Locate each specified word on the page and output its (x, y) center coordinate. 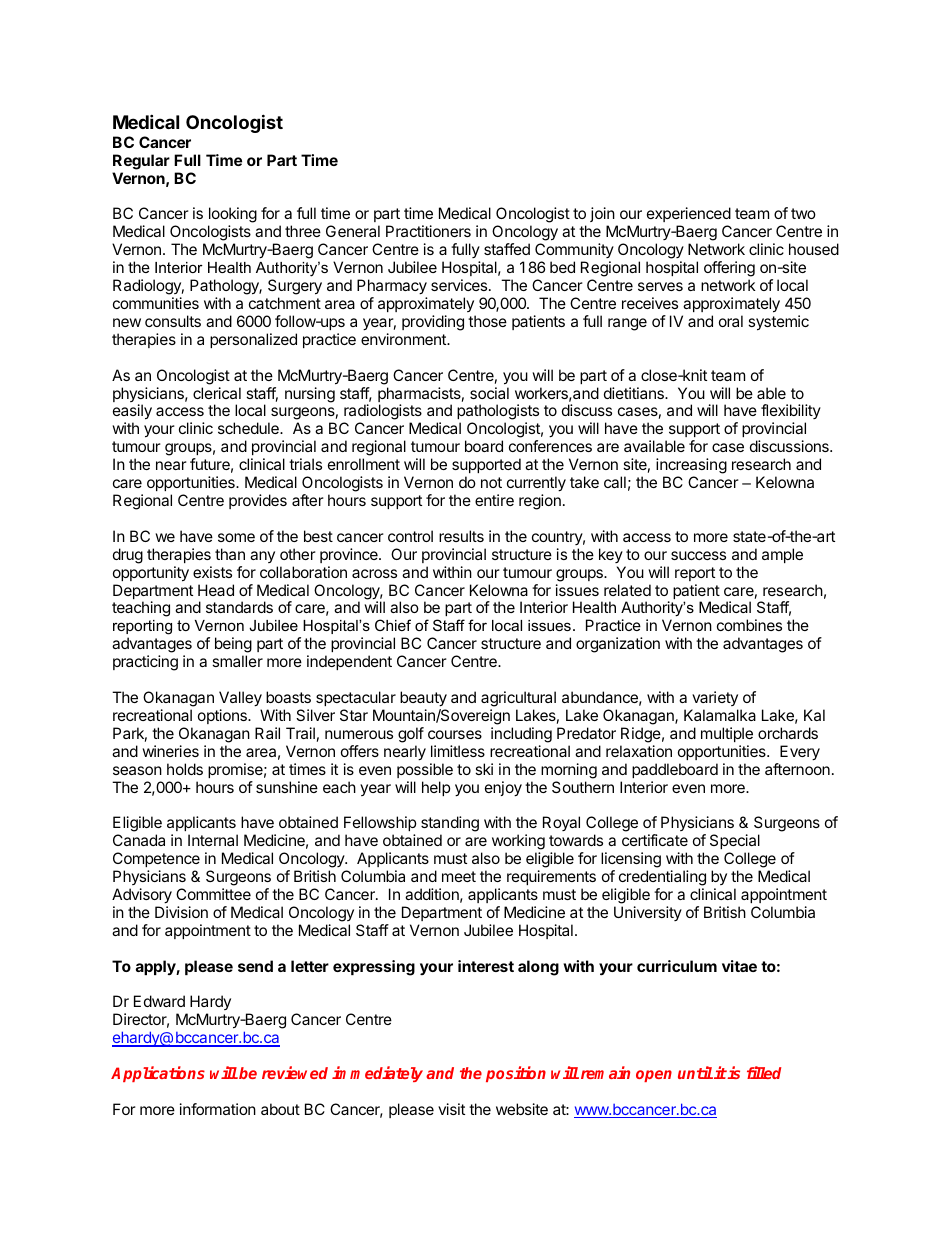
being (233, 646)
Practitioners (428, 231)
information (218, 1109)
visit (451, 1109)
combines (749, 625)
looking (232, 216)
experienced (689, 216)
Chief (393, 625)
